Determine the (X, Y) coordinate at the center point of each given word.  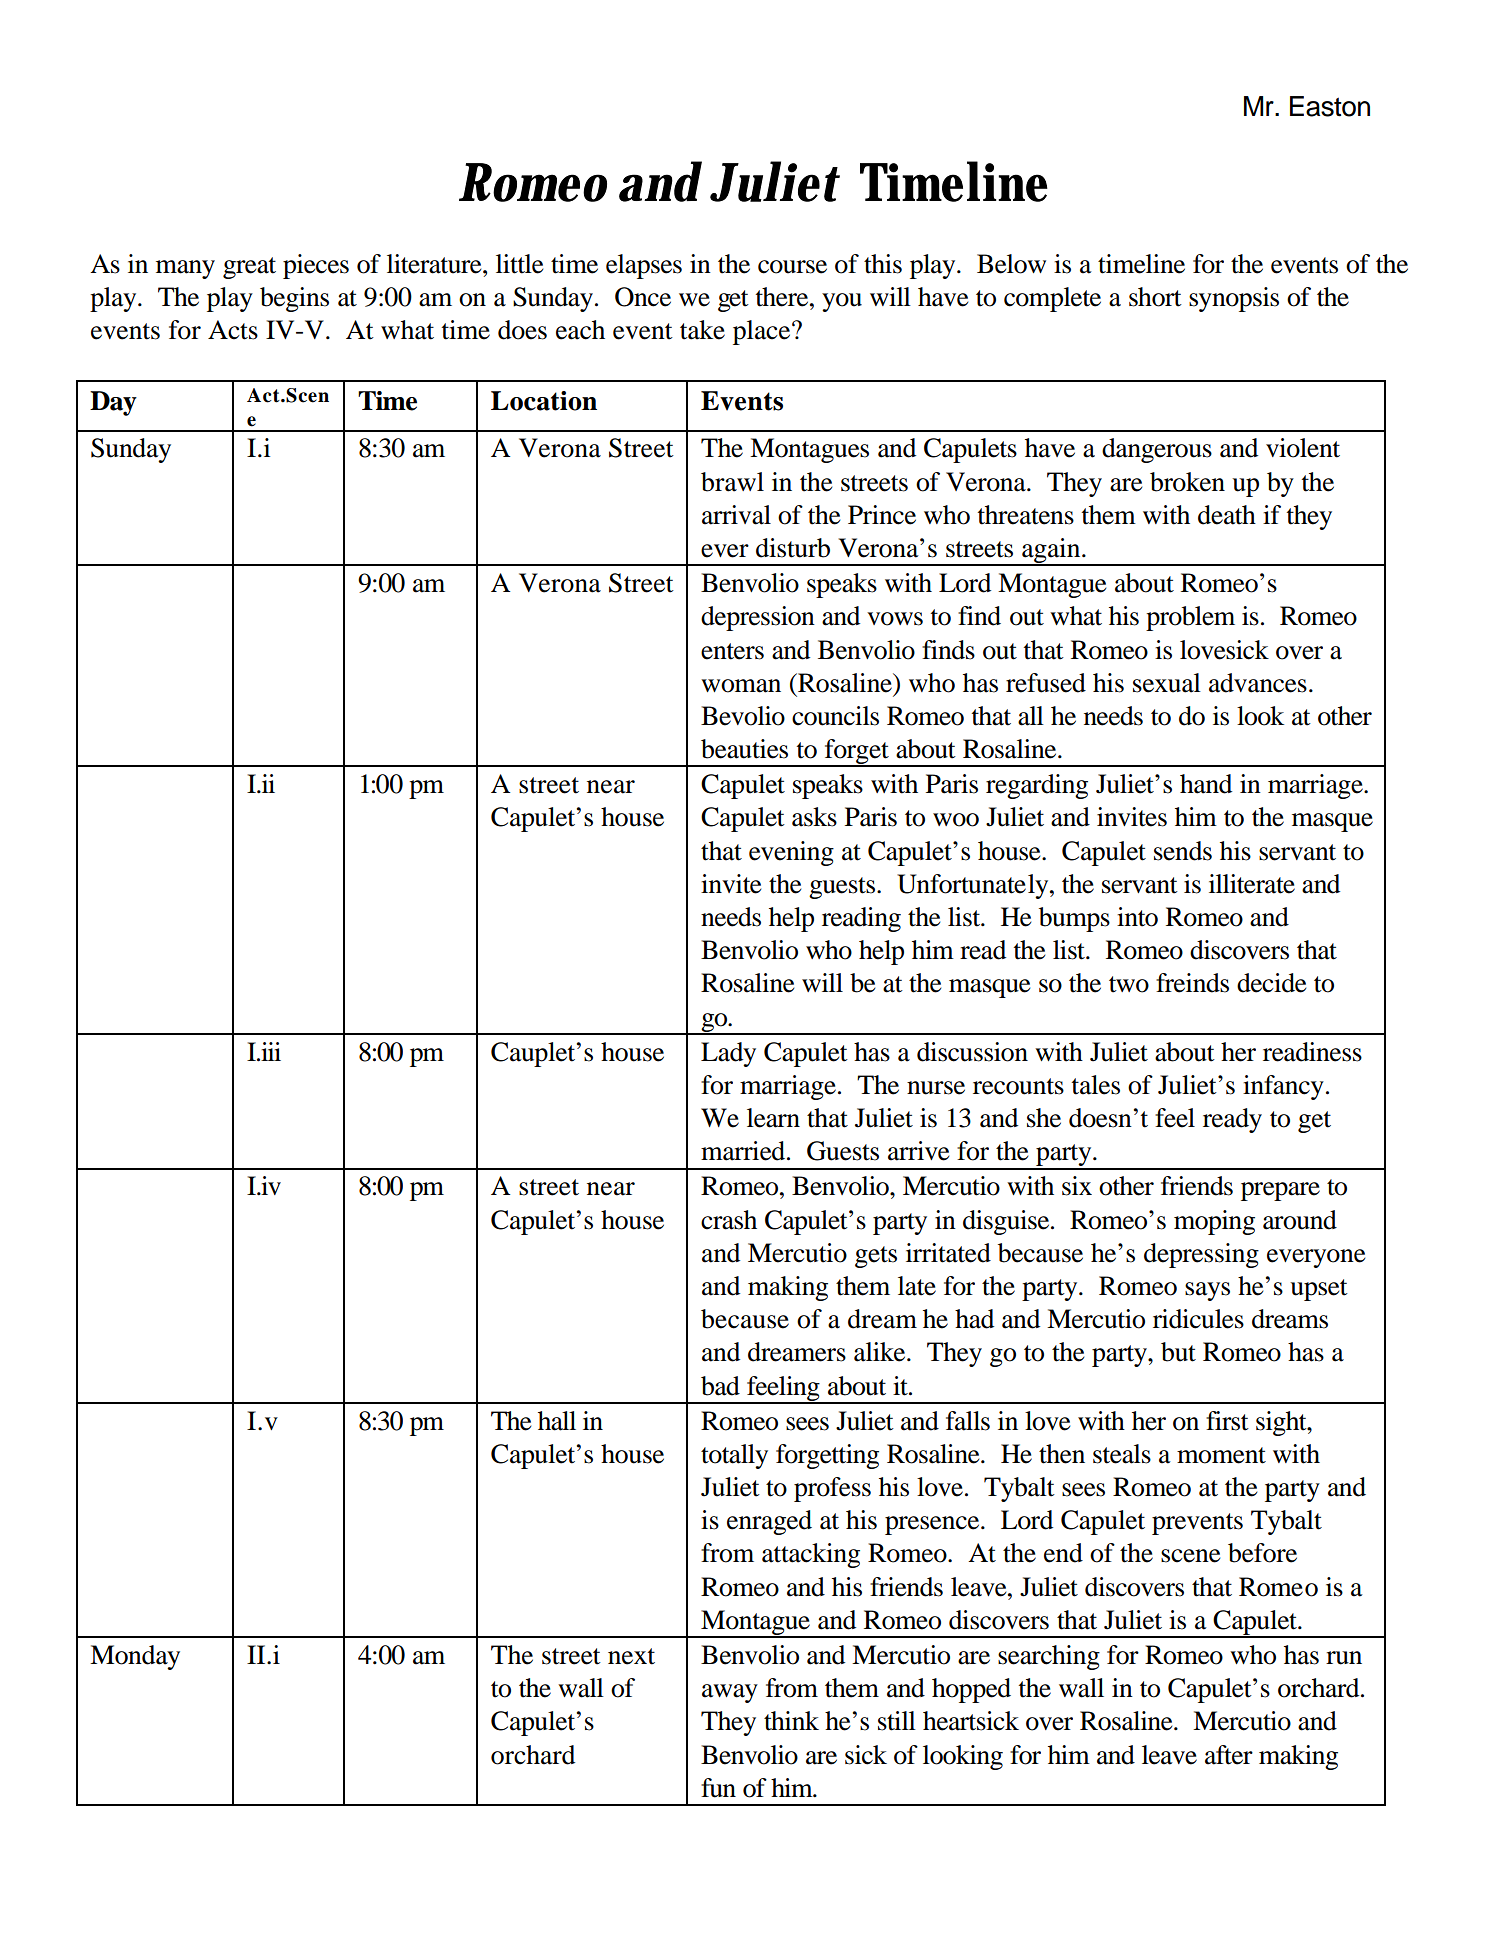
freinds (1192, 983)
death (1227, 515)
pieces (316, 266)
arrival (736, 515)
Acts (233, 330)
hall (557, 1421)
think (791, 1721)
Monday (135, 1657)
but (1178, 1352)
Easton (1330, 106)
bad (720, 1386)
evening (791, 853)
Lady (728, 1054)
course (792, 267)
